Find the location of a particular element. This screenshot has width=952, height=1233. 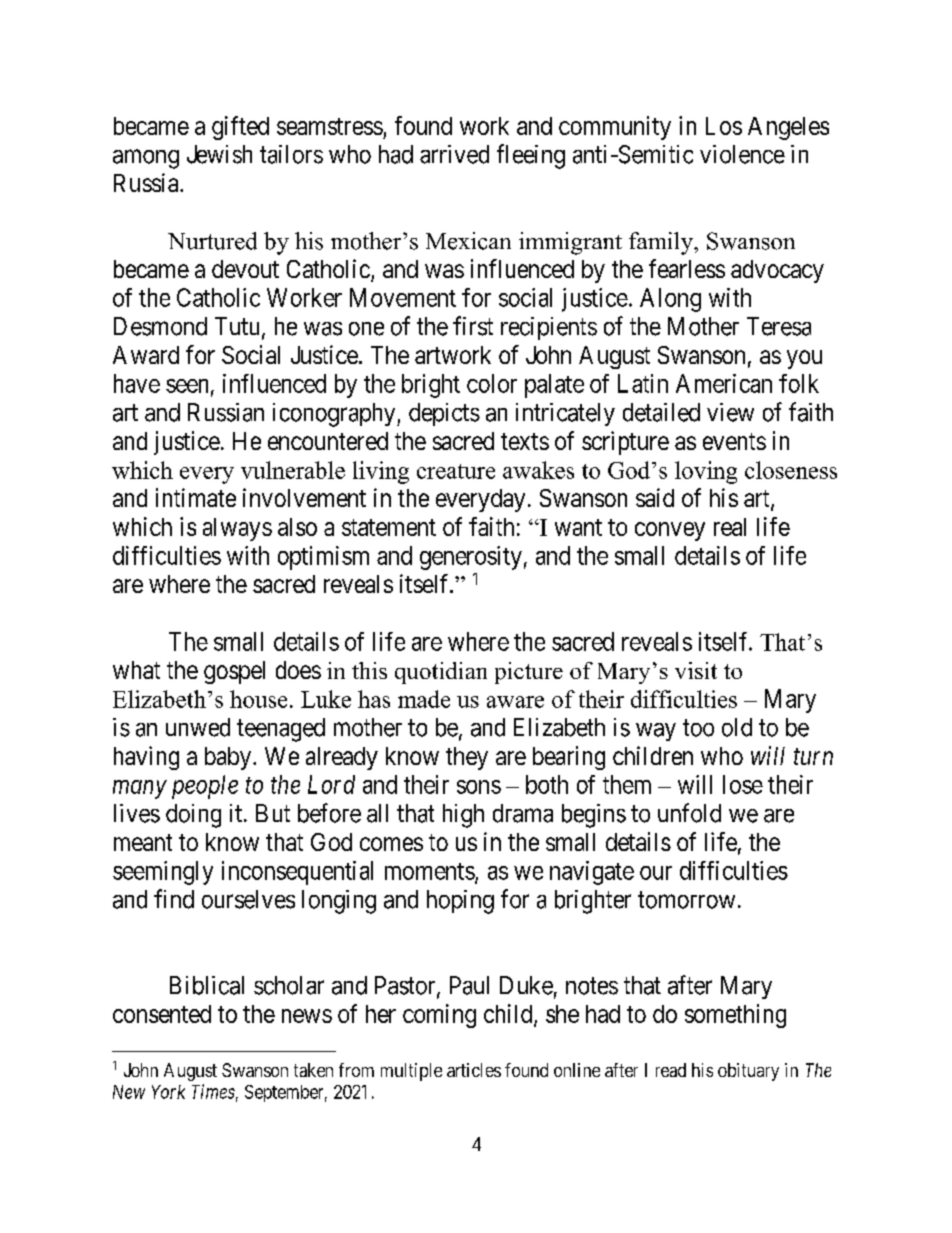

Jewish is located at coordinates (219, 154).
